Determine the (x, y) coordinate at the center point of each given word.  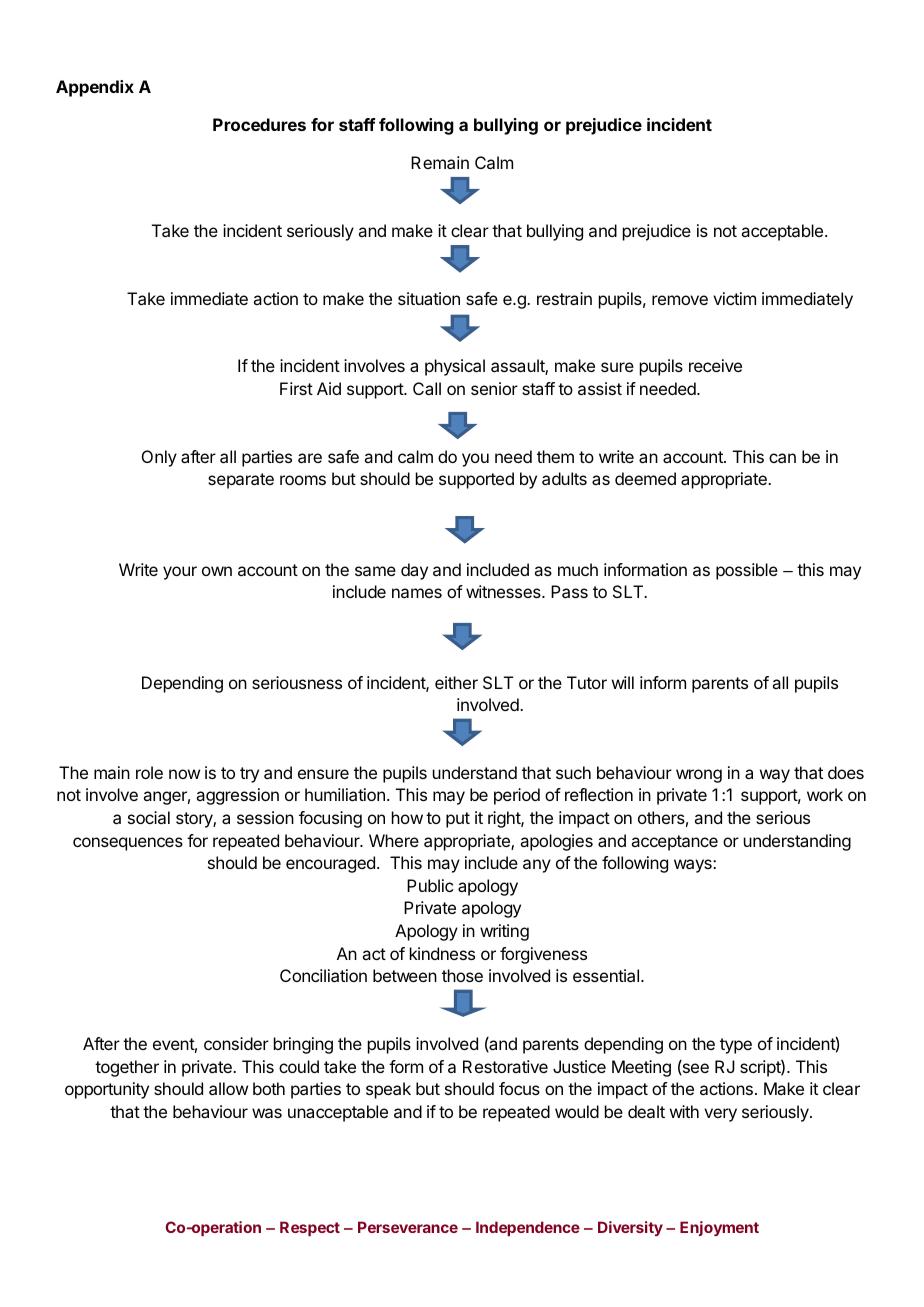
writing (504, 932)
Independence (528, 1228)
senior (494, 388)
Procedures (259, 124)
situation (429, 298)
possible (747, 571)
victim (734, 298)
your (180, 573)
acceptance (674, 843)
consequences (128, 844)
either (456, 682)
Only (159, 458)
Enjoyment (719, 1228)
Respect (310, 1228)
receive (715, 365)
